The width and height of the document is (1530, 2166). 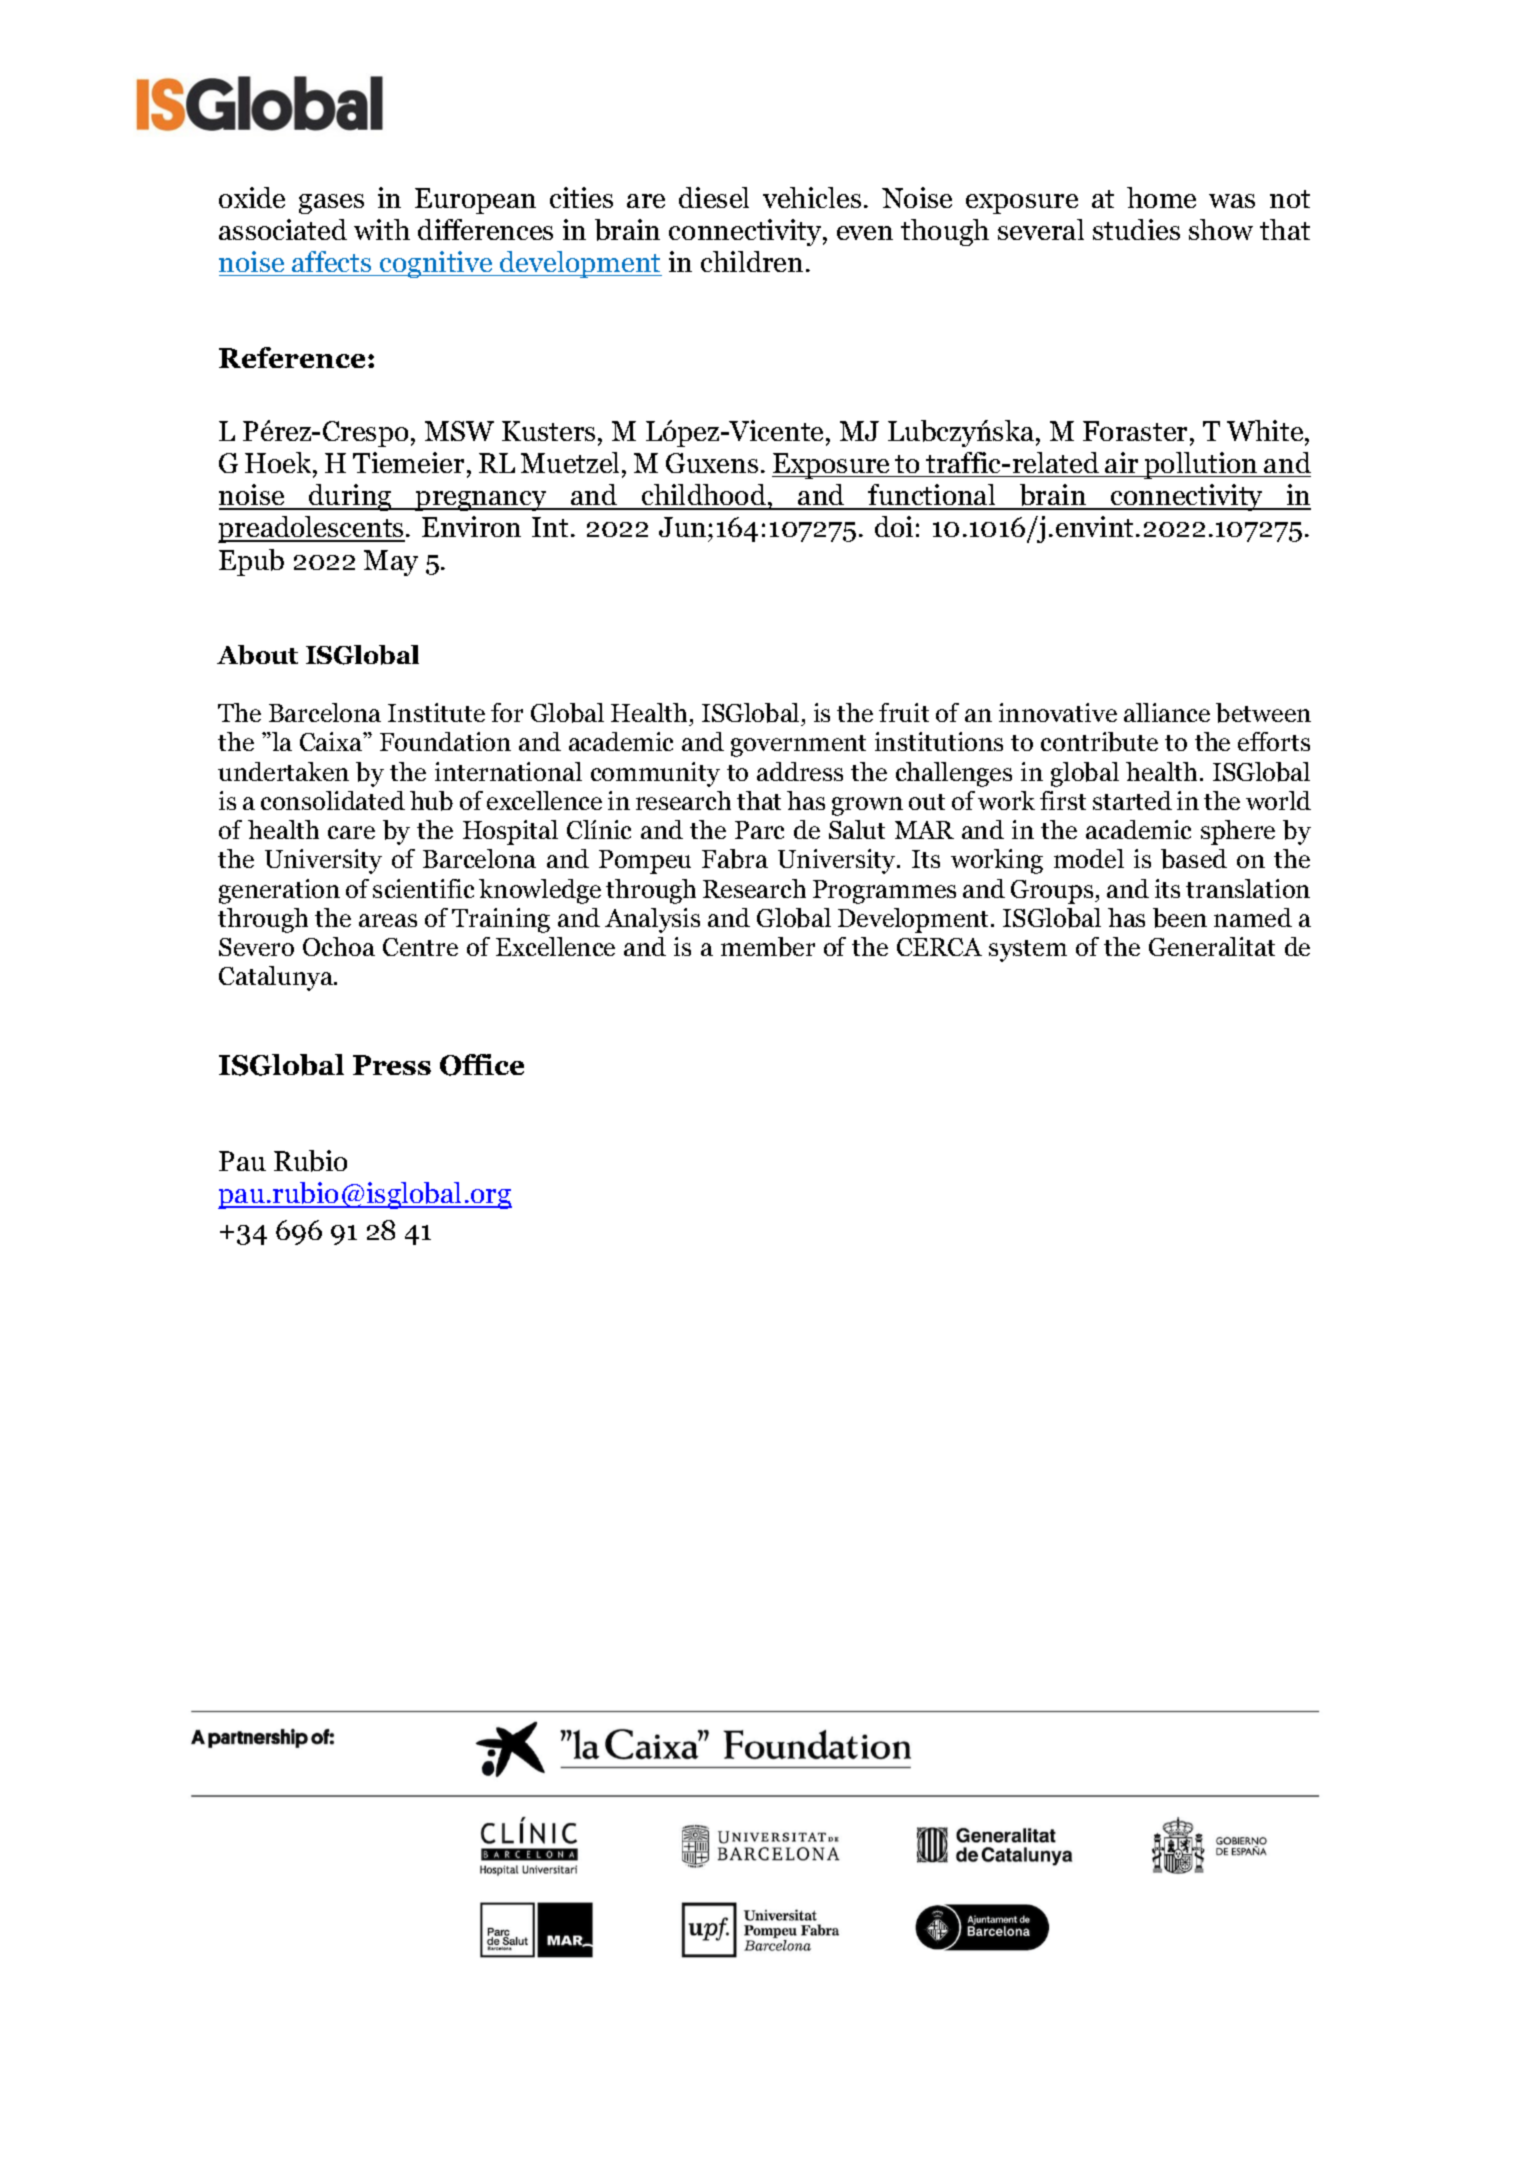 What do you see at coordinates (351, 832) in the document?
I see `care` at bounding box center [351, 832].
